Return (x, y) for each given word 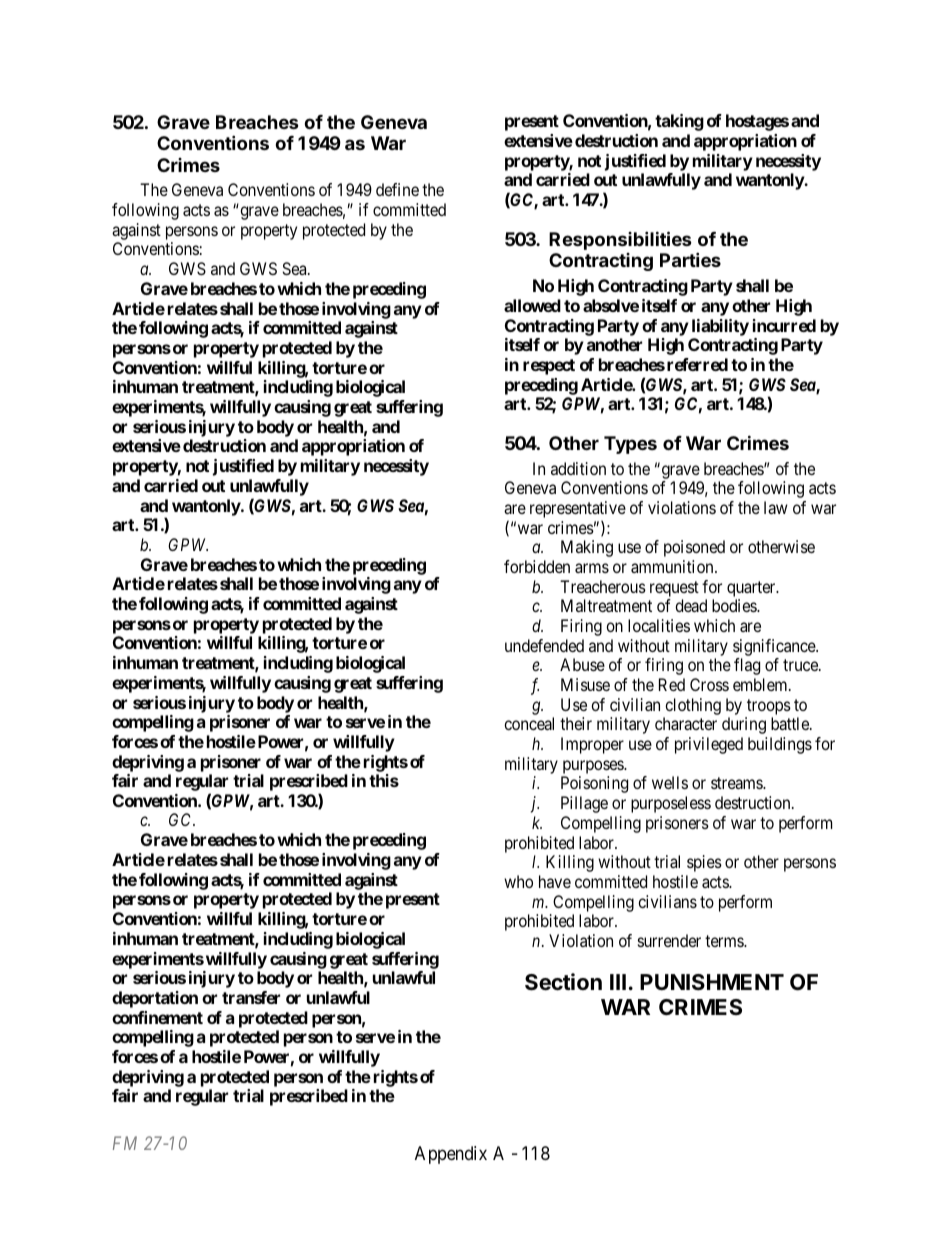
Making (587, 548)
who (518, 881)
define (397, 189)
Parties (690, 259)
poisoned (694, 548)
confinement (157, 1017)
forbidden (537, 566)
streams (737, 783)
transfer (251, 997)
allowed (532, 305)
